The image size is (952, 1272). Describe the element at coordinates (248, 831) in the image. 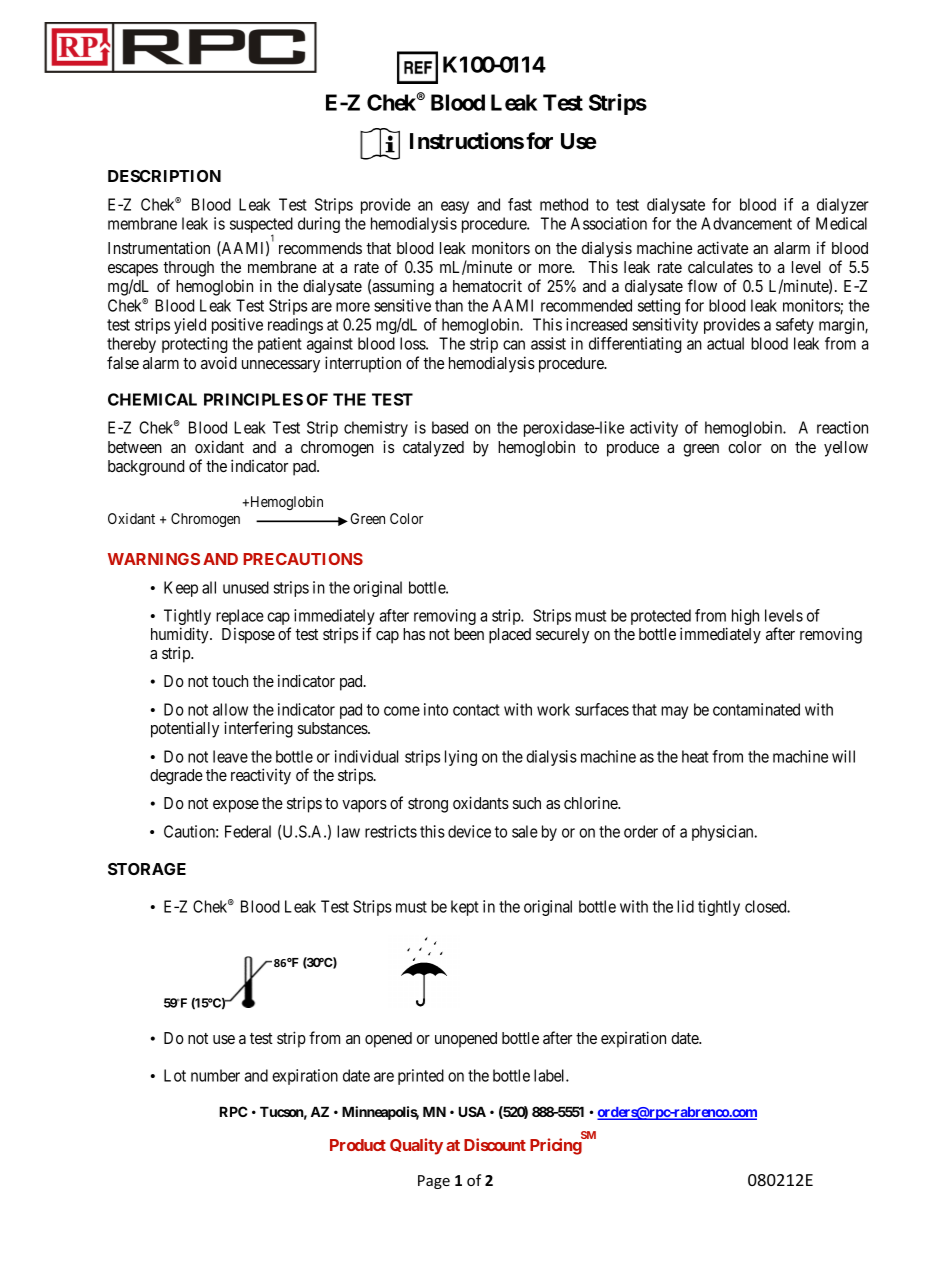

I see `Federal` at that location.
